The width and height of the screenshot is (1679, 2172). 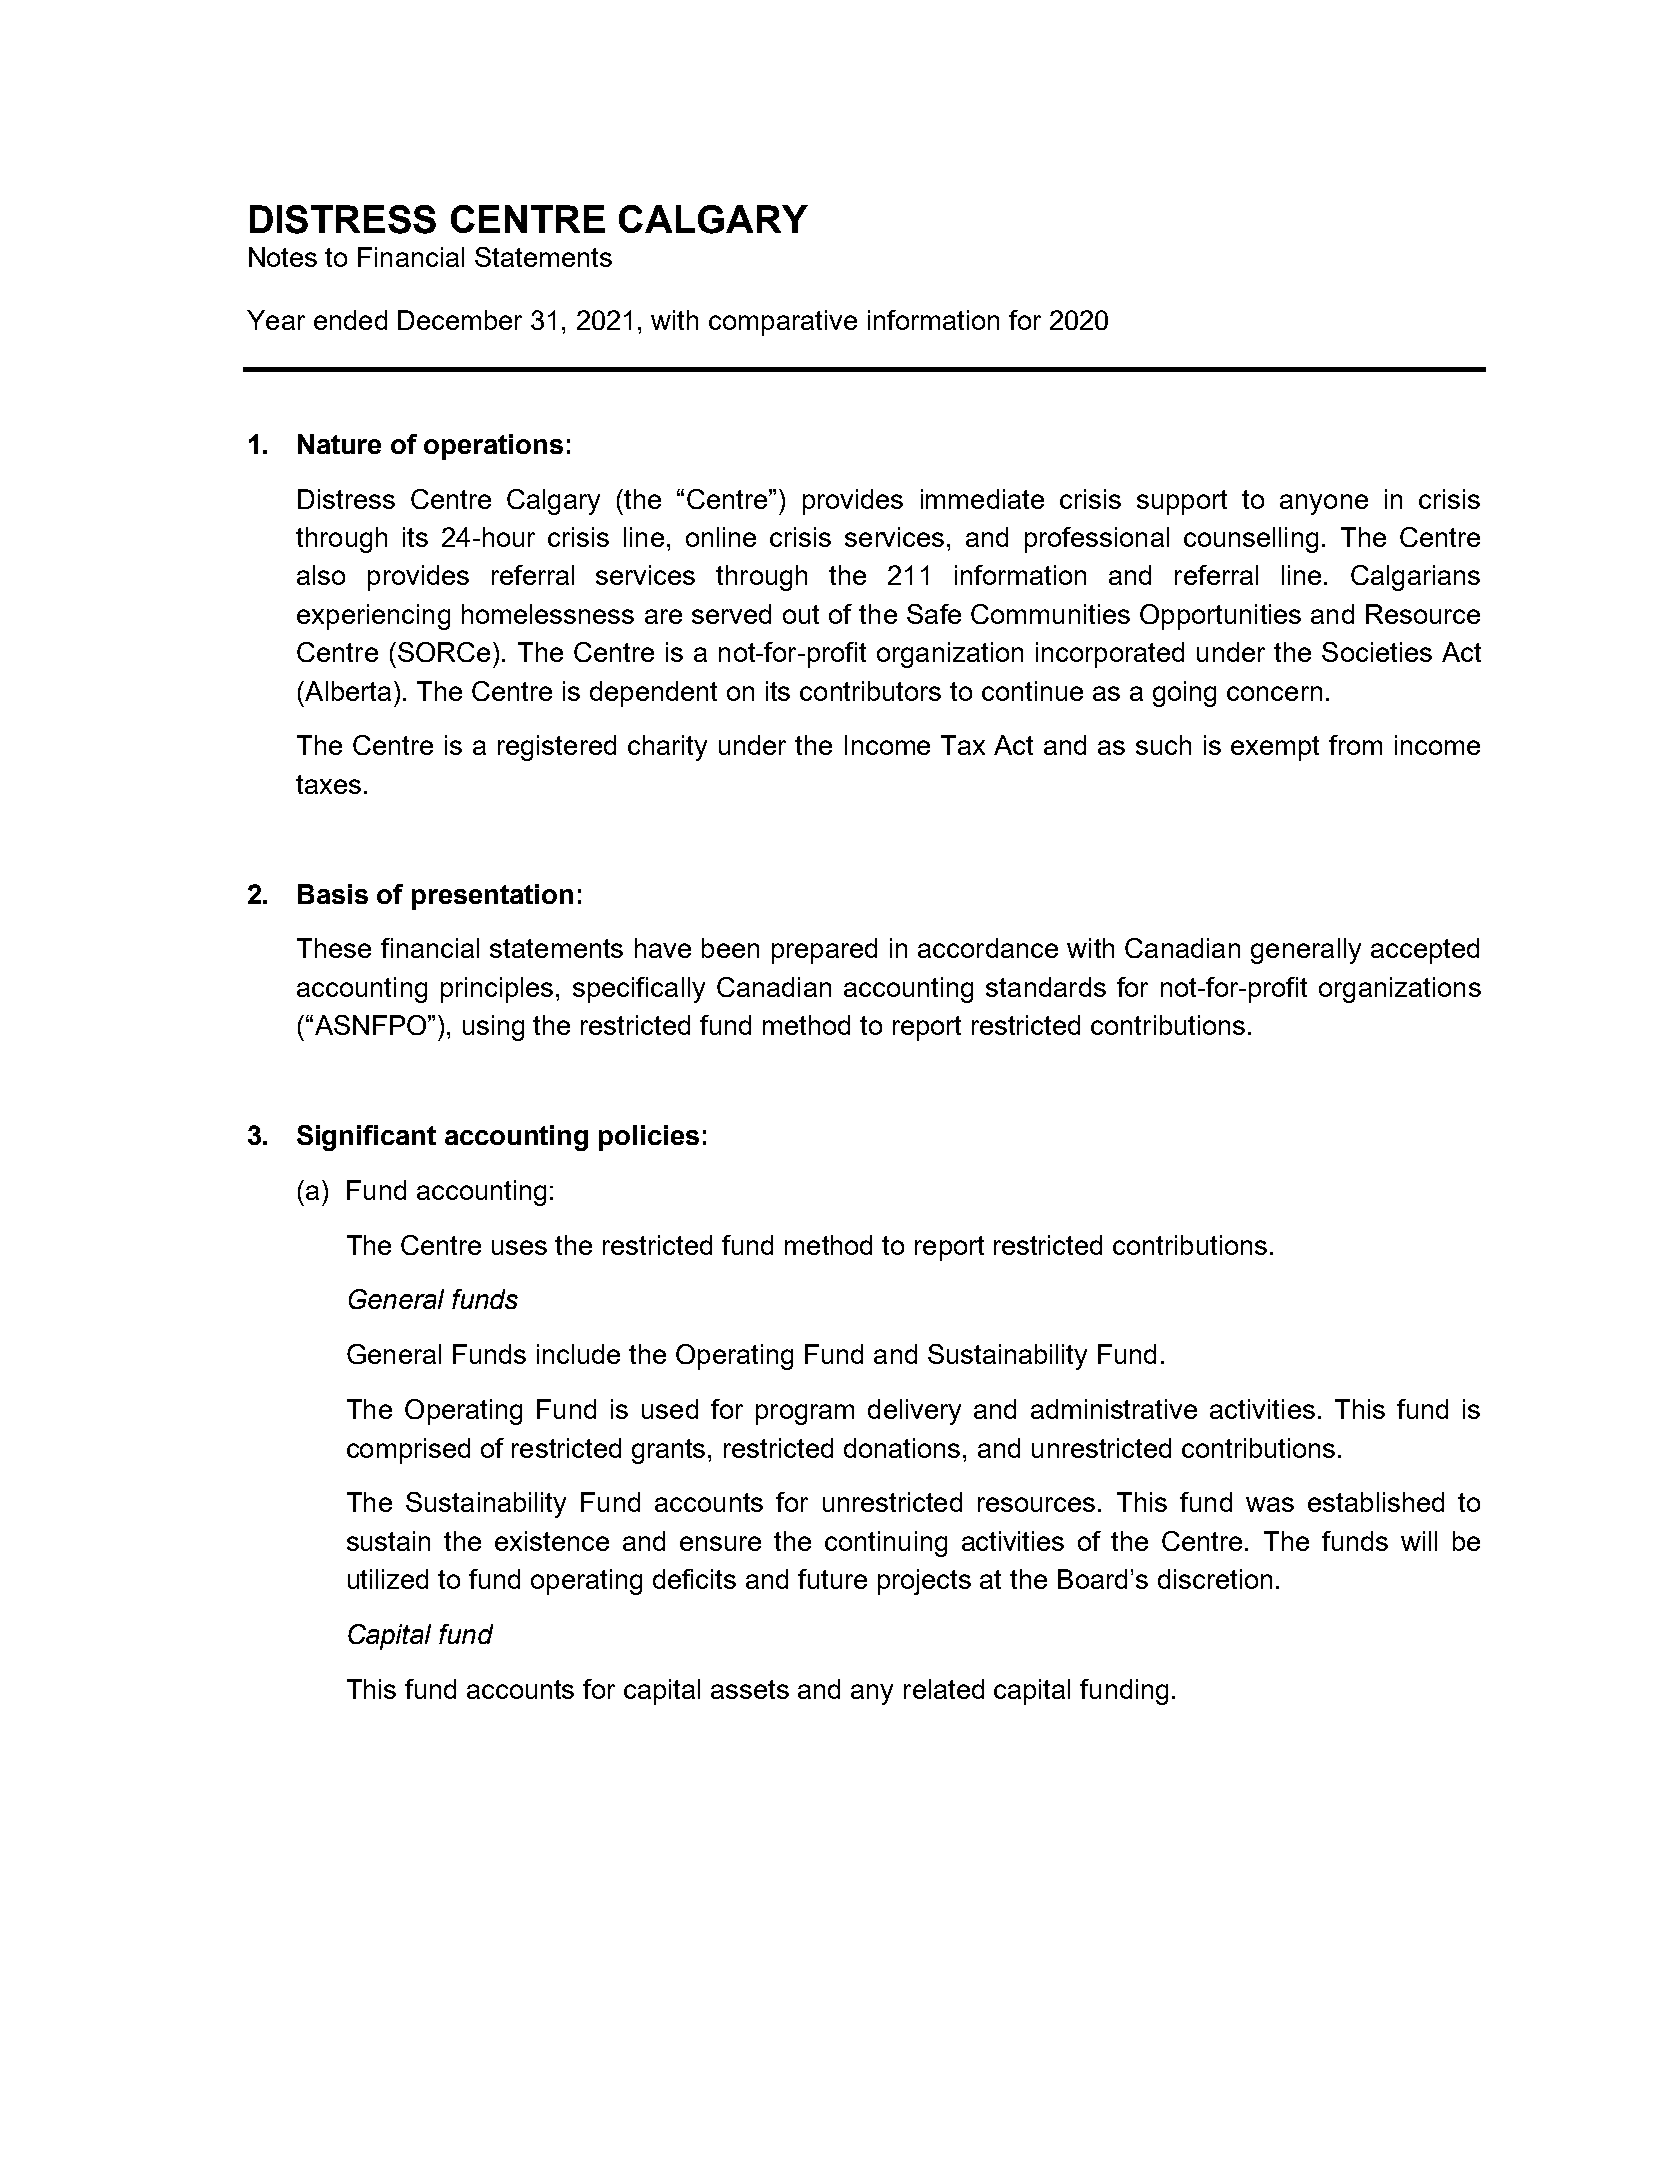 I want to click on comparative, so click(x=783, y=323).
